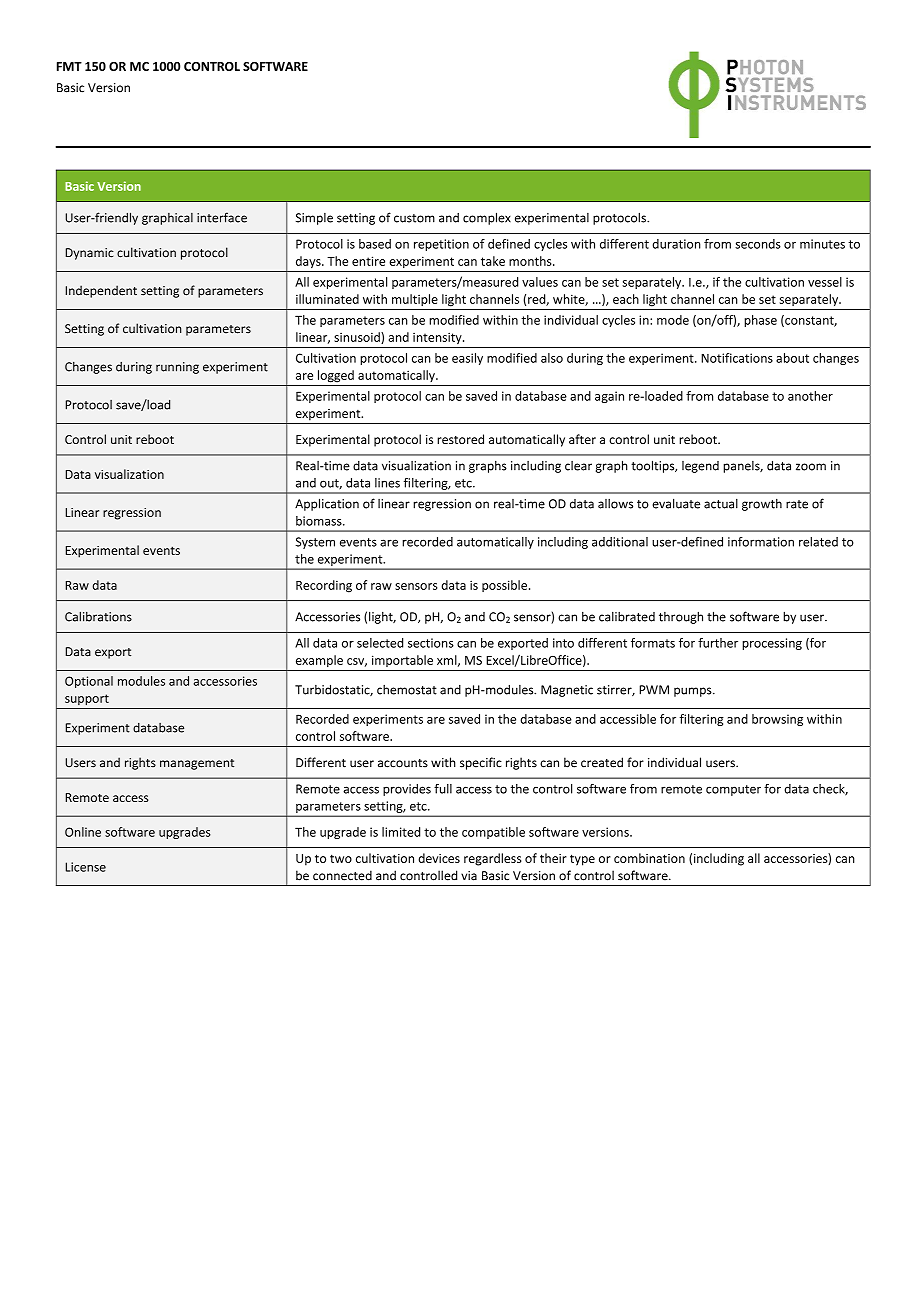 This screenshot has height=1308, width=924. What do you see at coordinates (758, 244) in the screenshot?
I see `seconds` at bounding box center [758, 244].
